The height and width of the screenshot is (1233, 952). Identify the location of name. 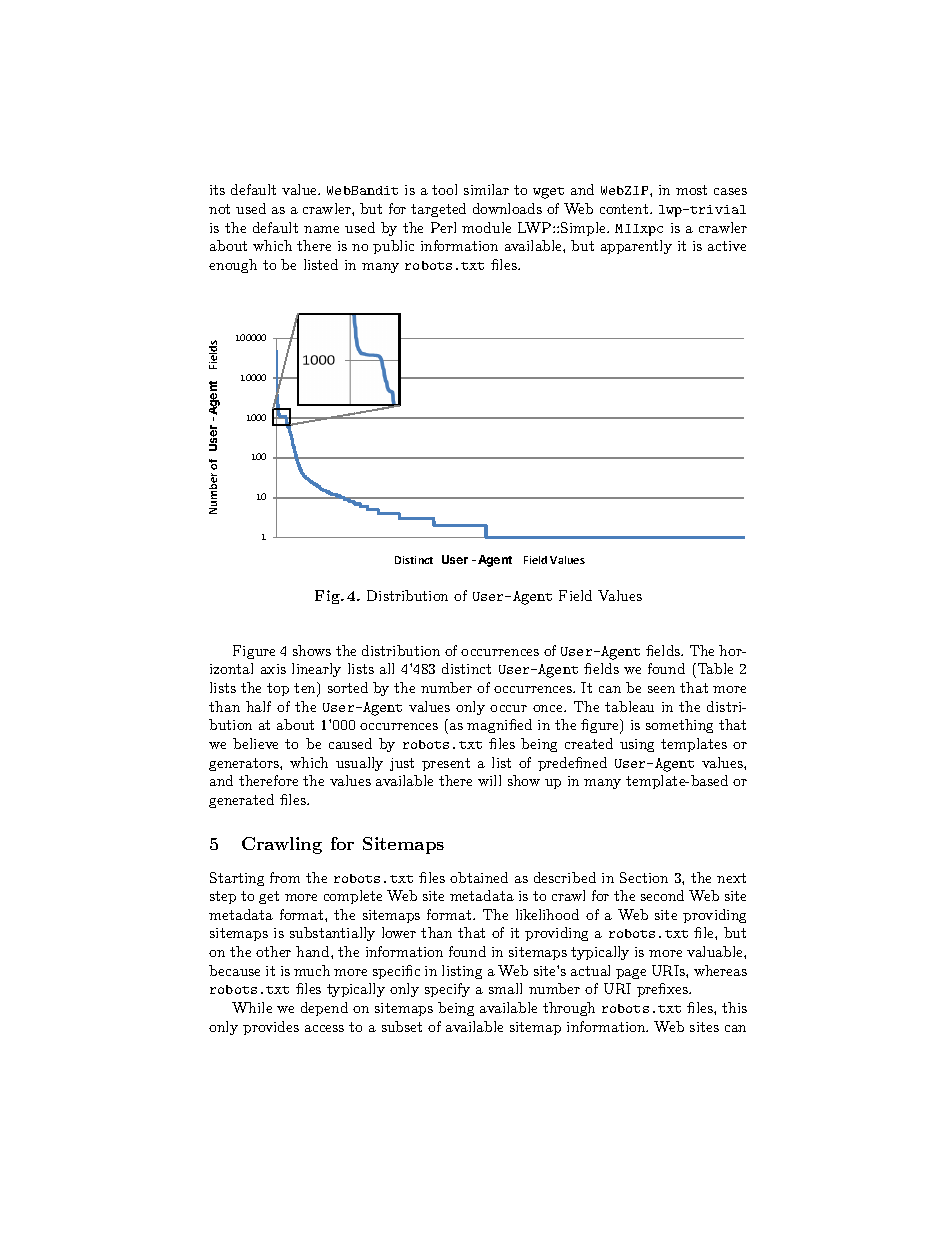
(321, 229).
